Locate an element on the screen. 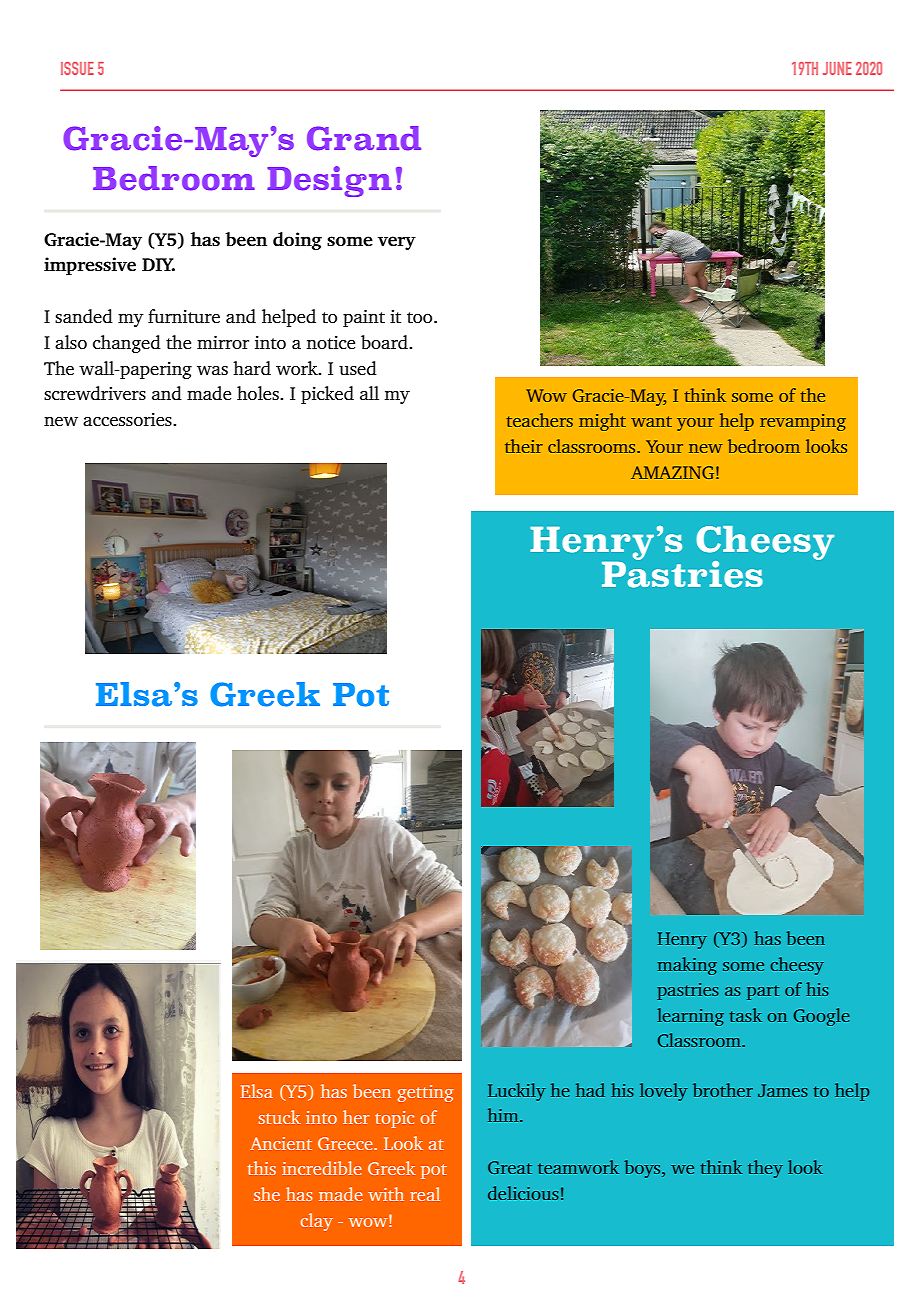 Image resolution: width=924 pixels, height=1308 pixels. want is located at coordinates (651, 421).
